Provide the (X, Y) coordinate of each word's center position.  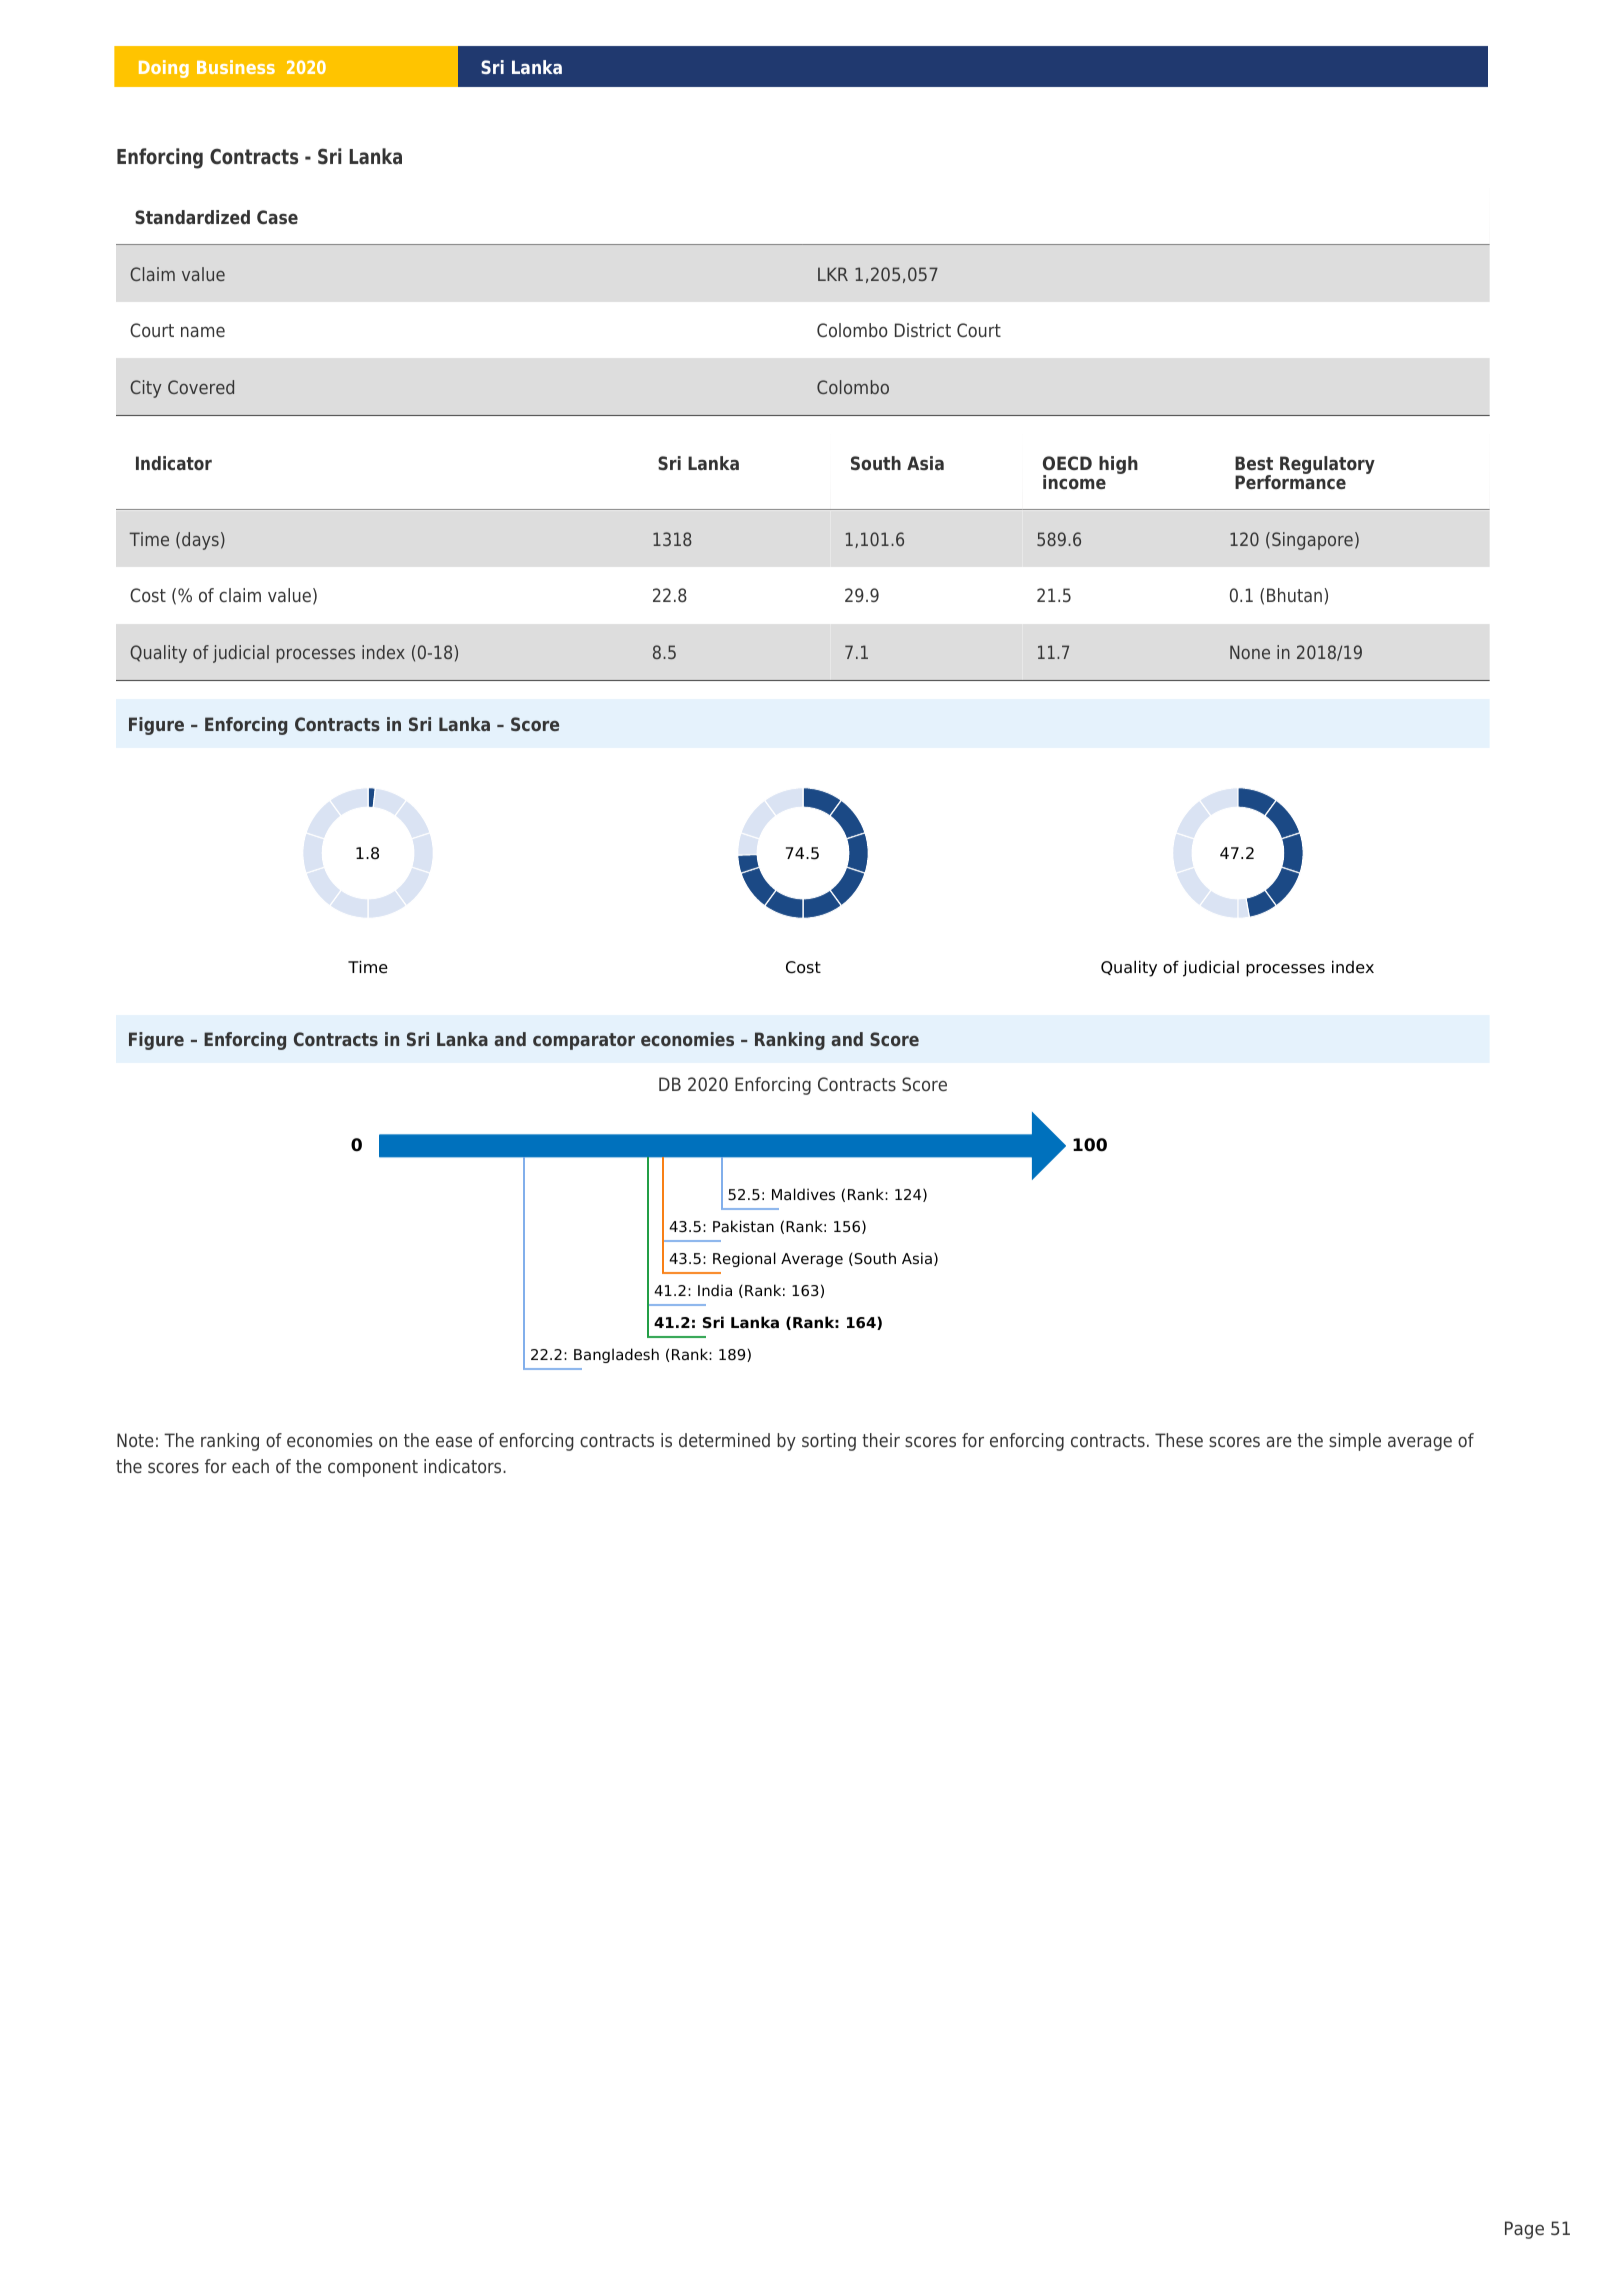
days (200, 541)
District (923, 330)
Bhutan (1294, 595)
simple (1355, 1442)
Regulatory (1327, 465)
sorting (829, 1442)
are (1279, 1442)
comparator (584, 1041)
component (373, 1468)
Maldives (803, 1194)
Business (236, 67)
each (250, 1466)
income (1074, 482)
